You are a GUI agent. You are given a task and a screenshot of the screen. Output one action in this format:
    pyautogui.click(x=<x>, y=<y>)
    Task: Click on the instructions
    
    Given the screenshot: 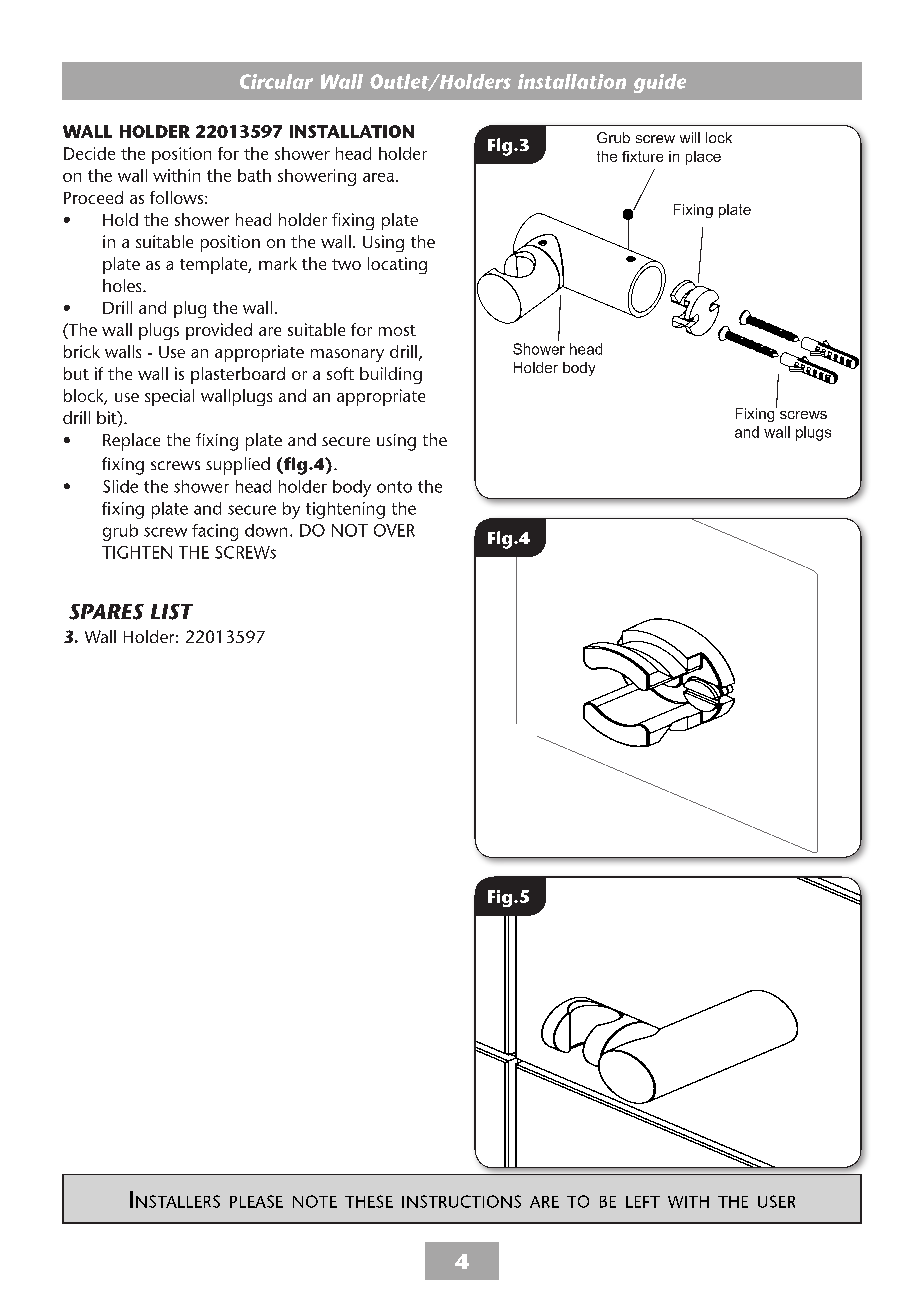 What is the action you would take?
    pyautogui.click(x=461, y=1201)
